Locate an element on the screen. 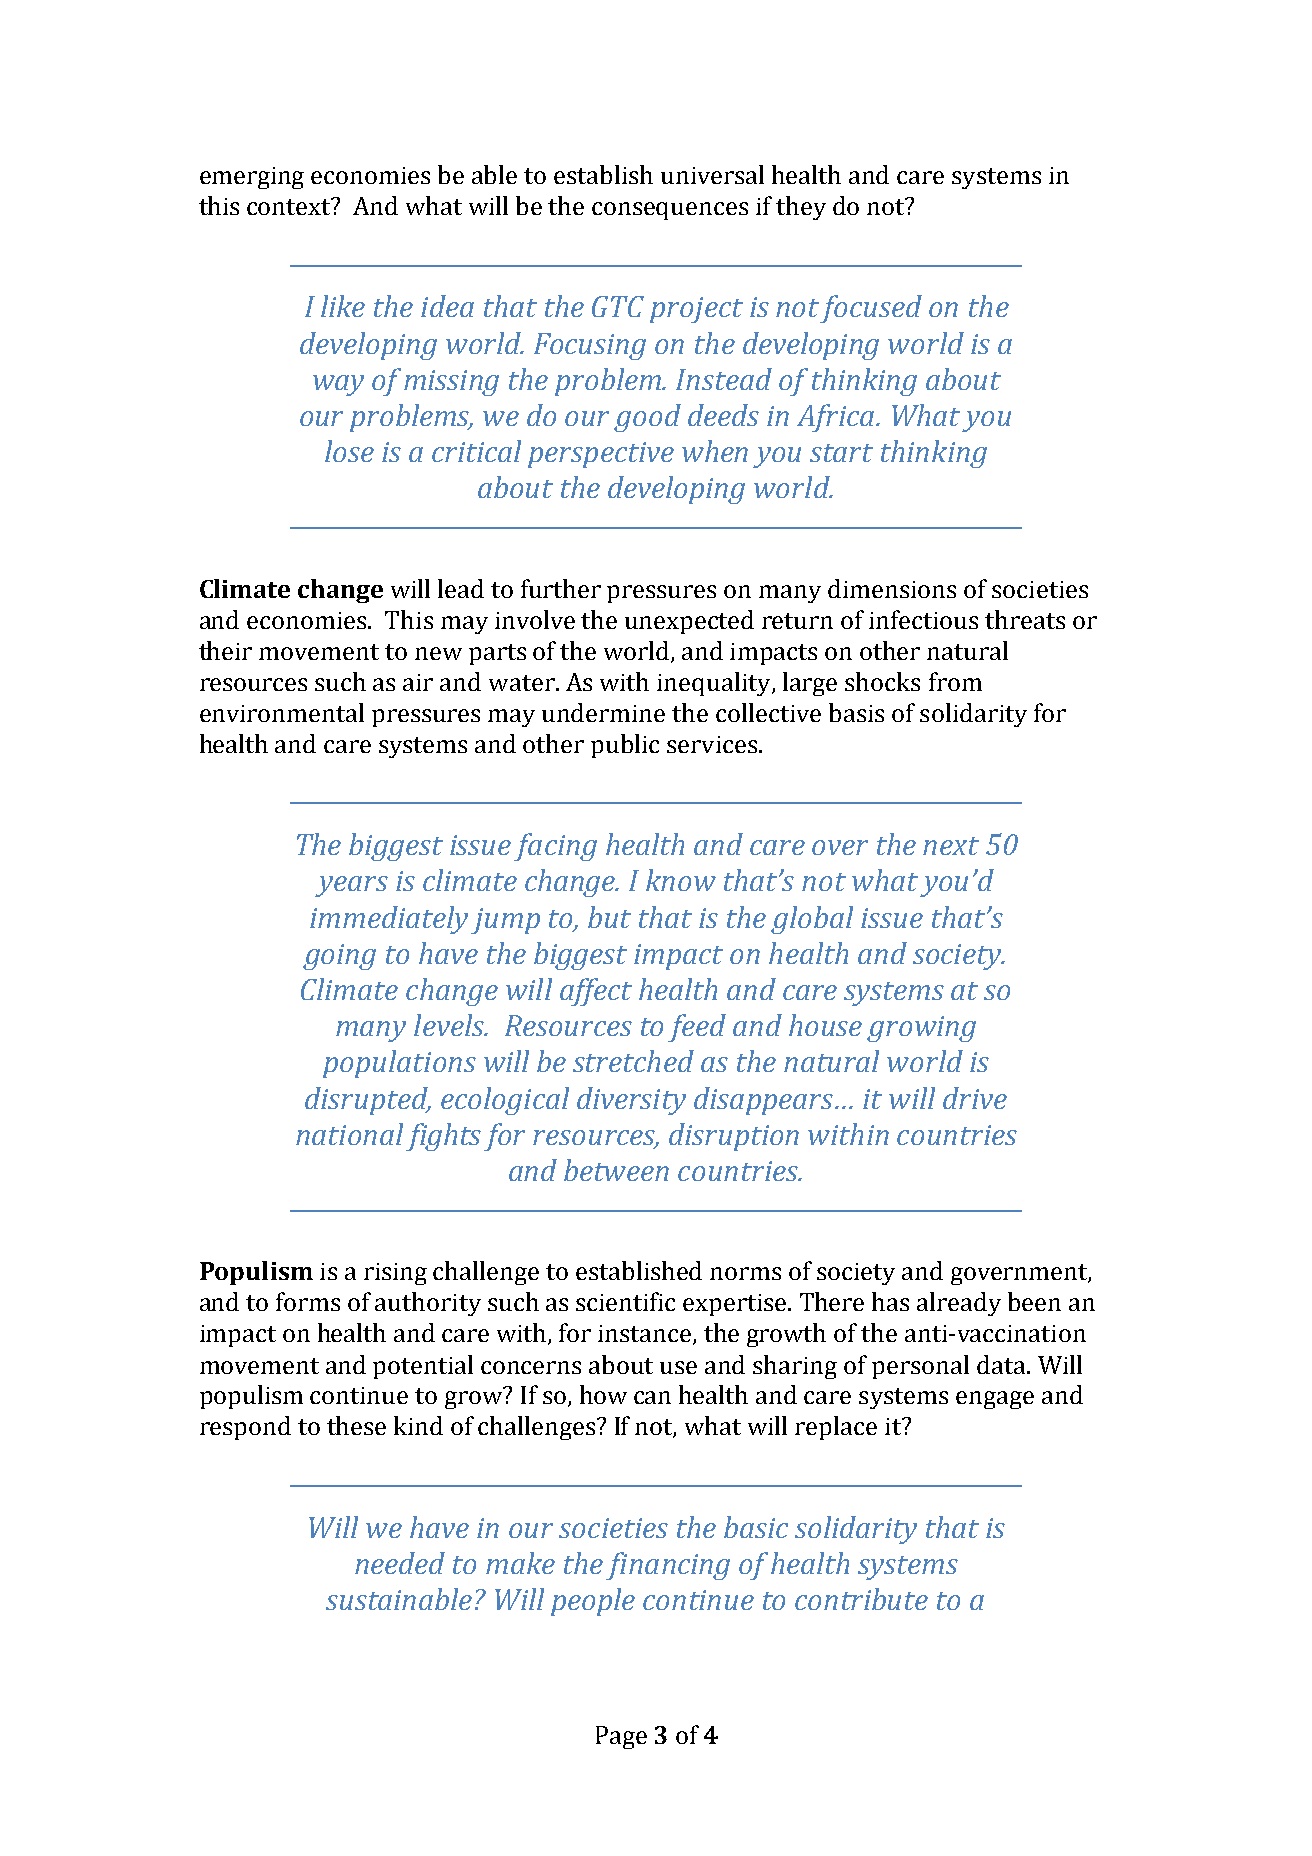 The height and width of the screenshot is (1856, 1312). Page is located at coordinates (621, 1737).
